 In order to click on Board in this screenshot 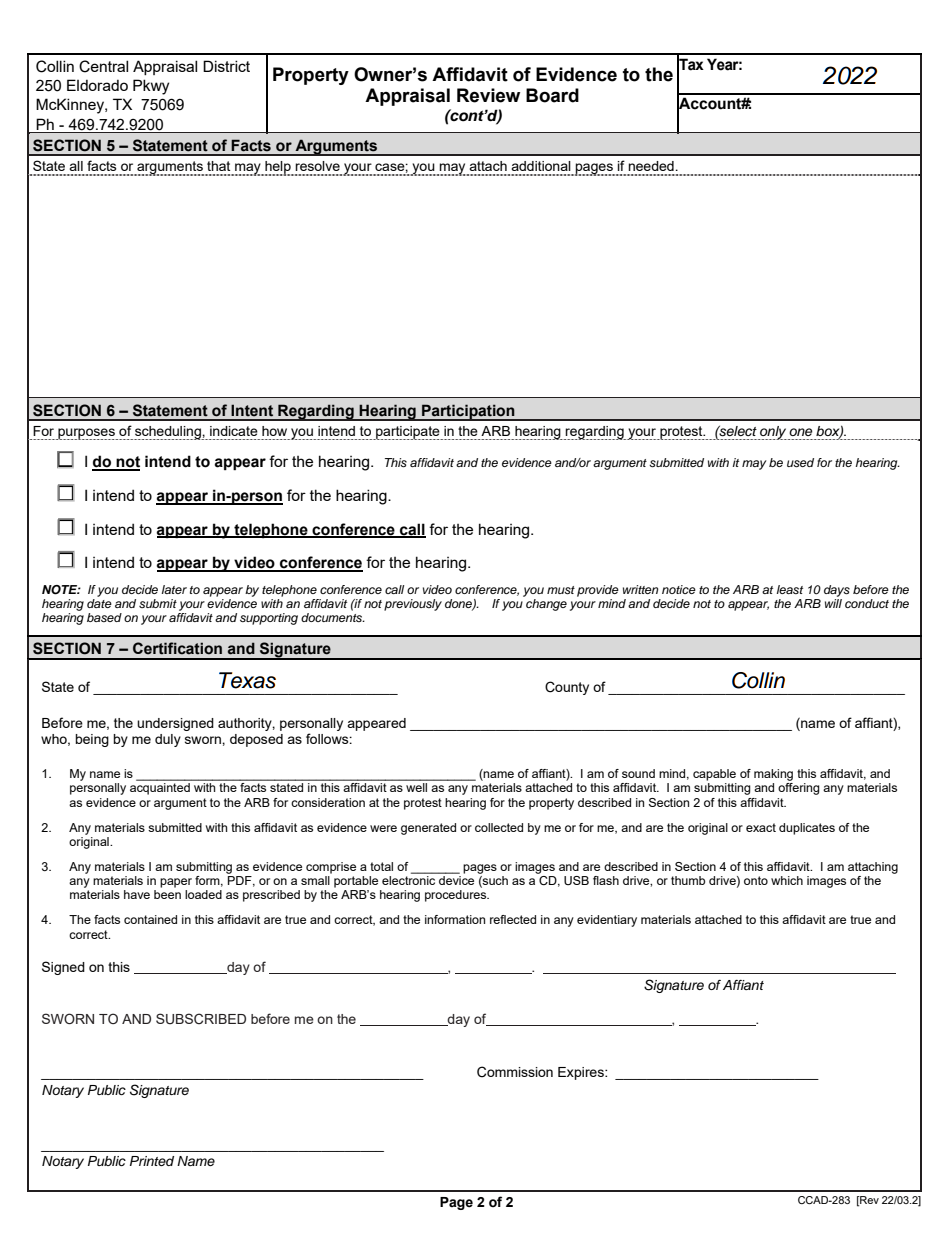, I will do `click(552, 95)`.
